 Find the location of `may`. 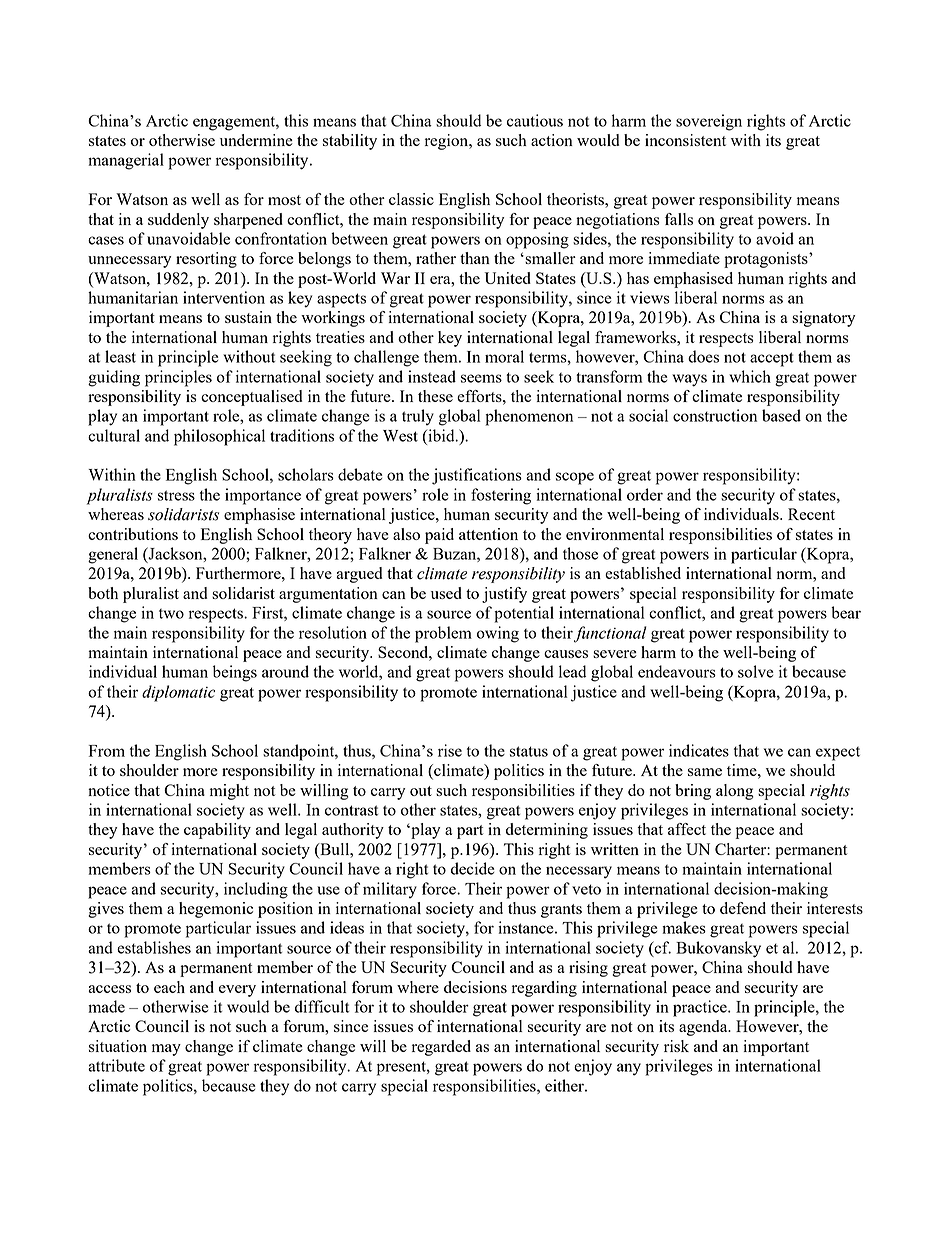

may is located at coordinates (166, 1050).
